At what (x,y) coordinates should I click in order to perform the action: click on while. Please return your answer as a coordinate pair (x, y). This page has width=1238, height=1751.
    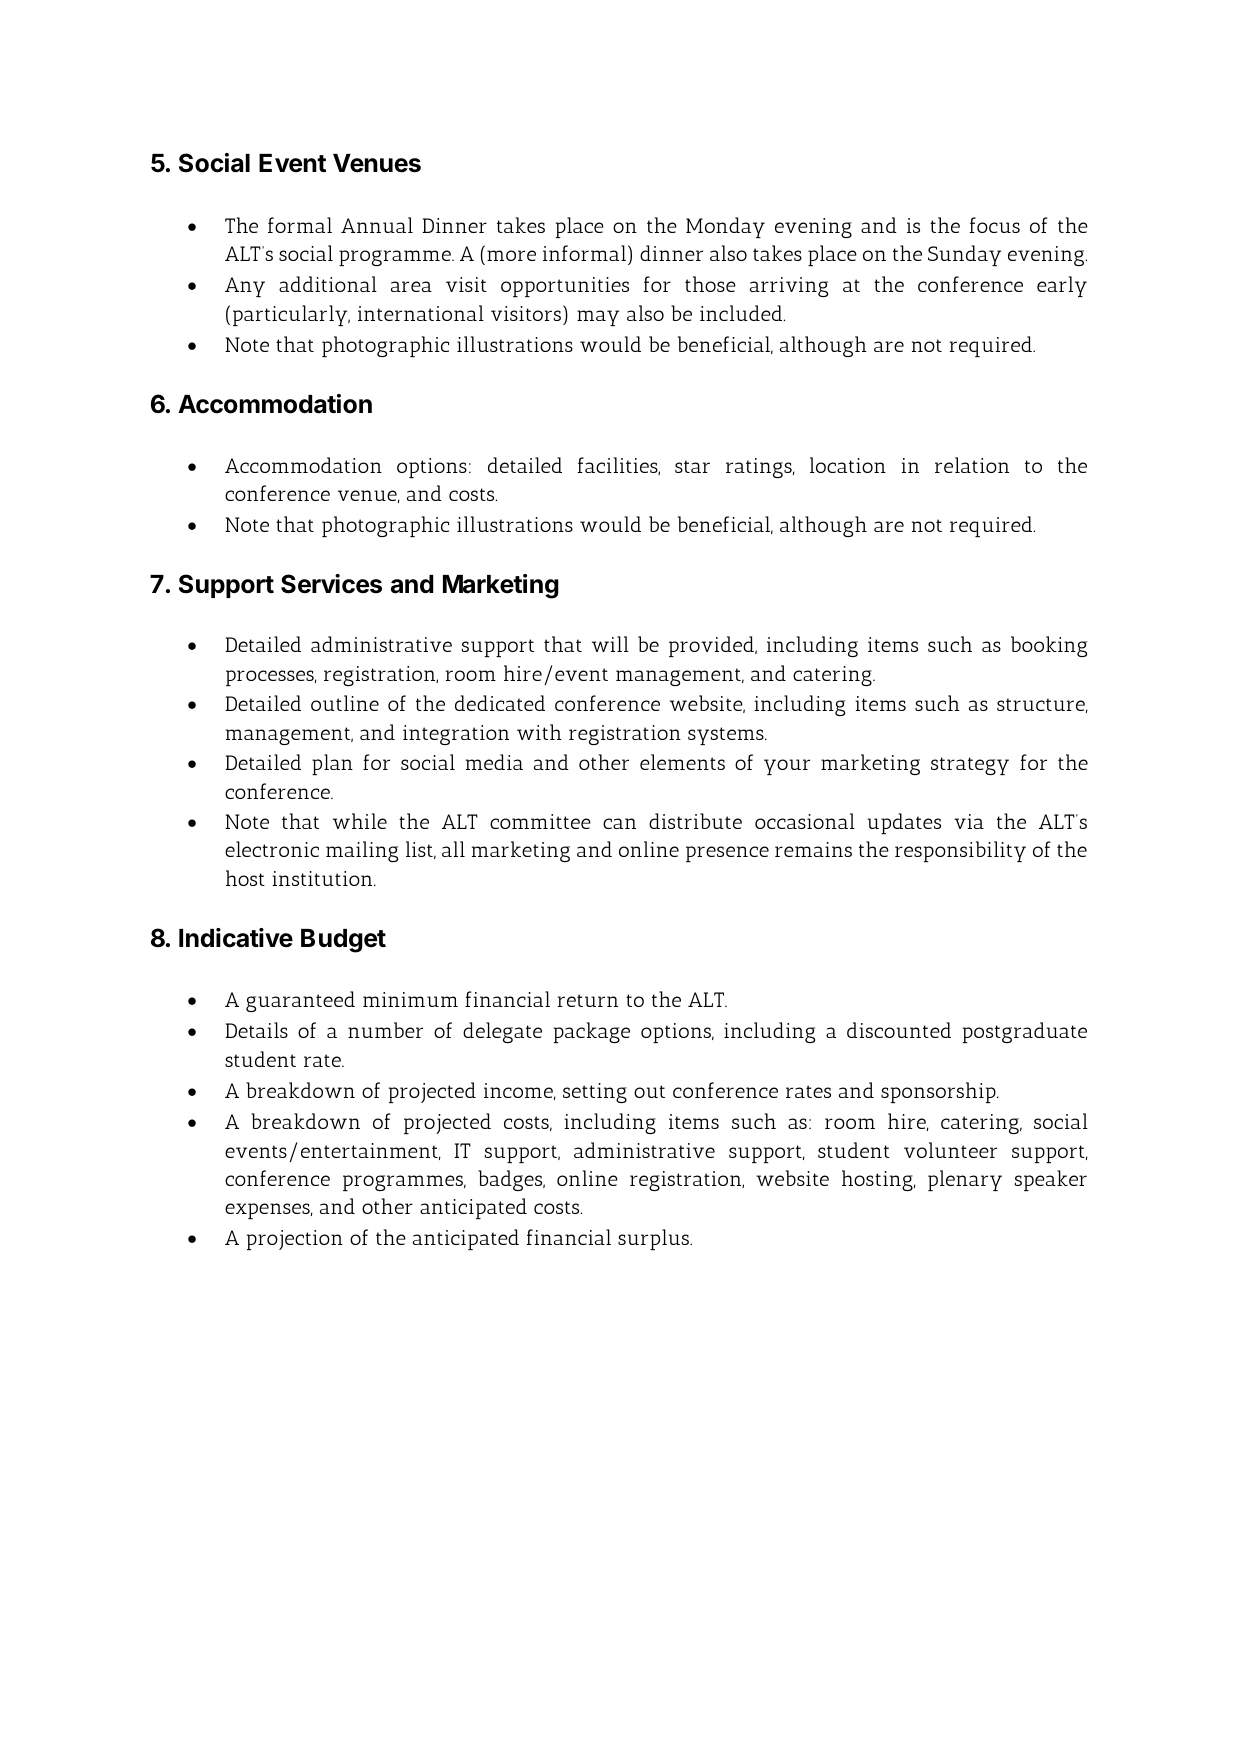
    Looking at the image, I should click on (360, 821).
